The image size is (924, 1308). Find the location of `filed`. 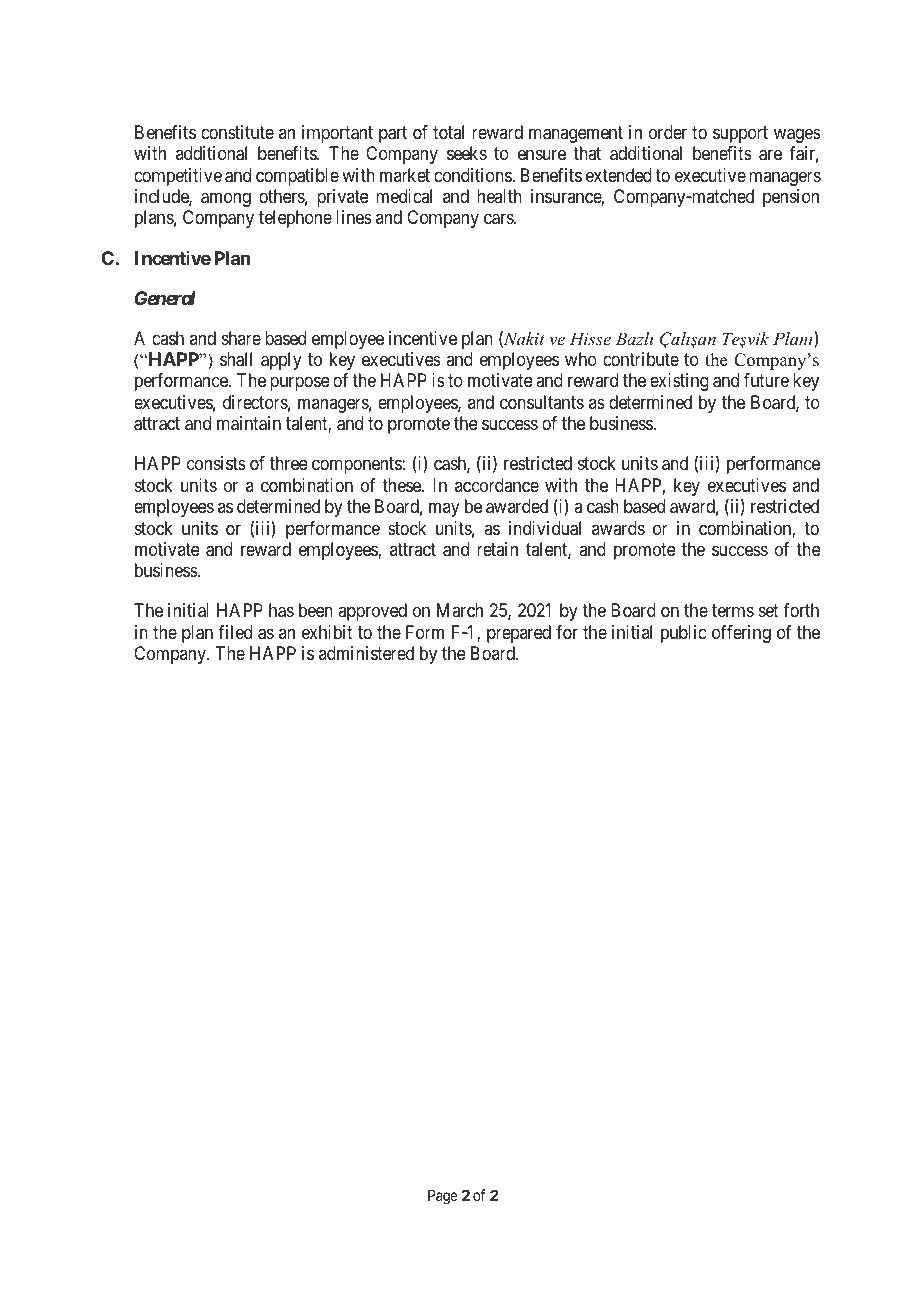

filed is located at coordinates (235, 632).
